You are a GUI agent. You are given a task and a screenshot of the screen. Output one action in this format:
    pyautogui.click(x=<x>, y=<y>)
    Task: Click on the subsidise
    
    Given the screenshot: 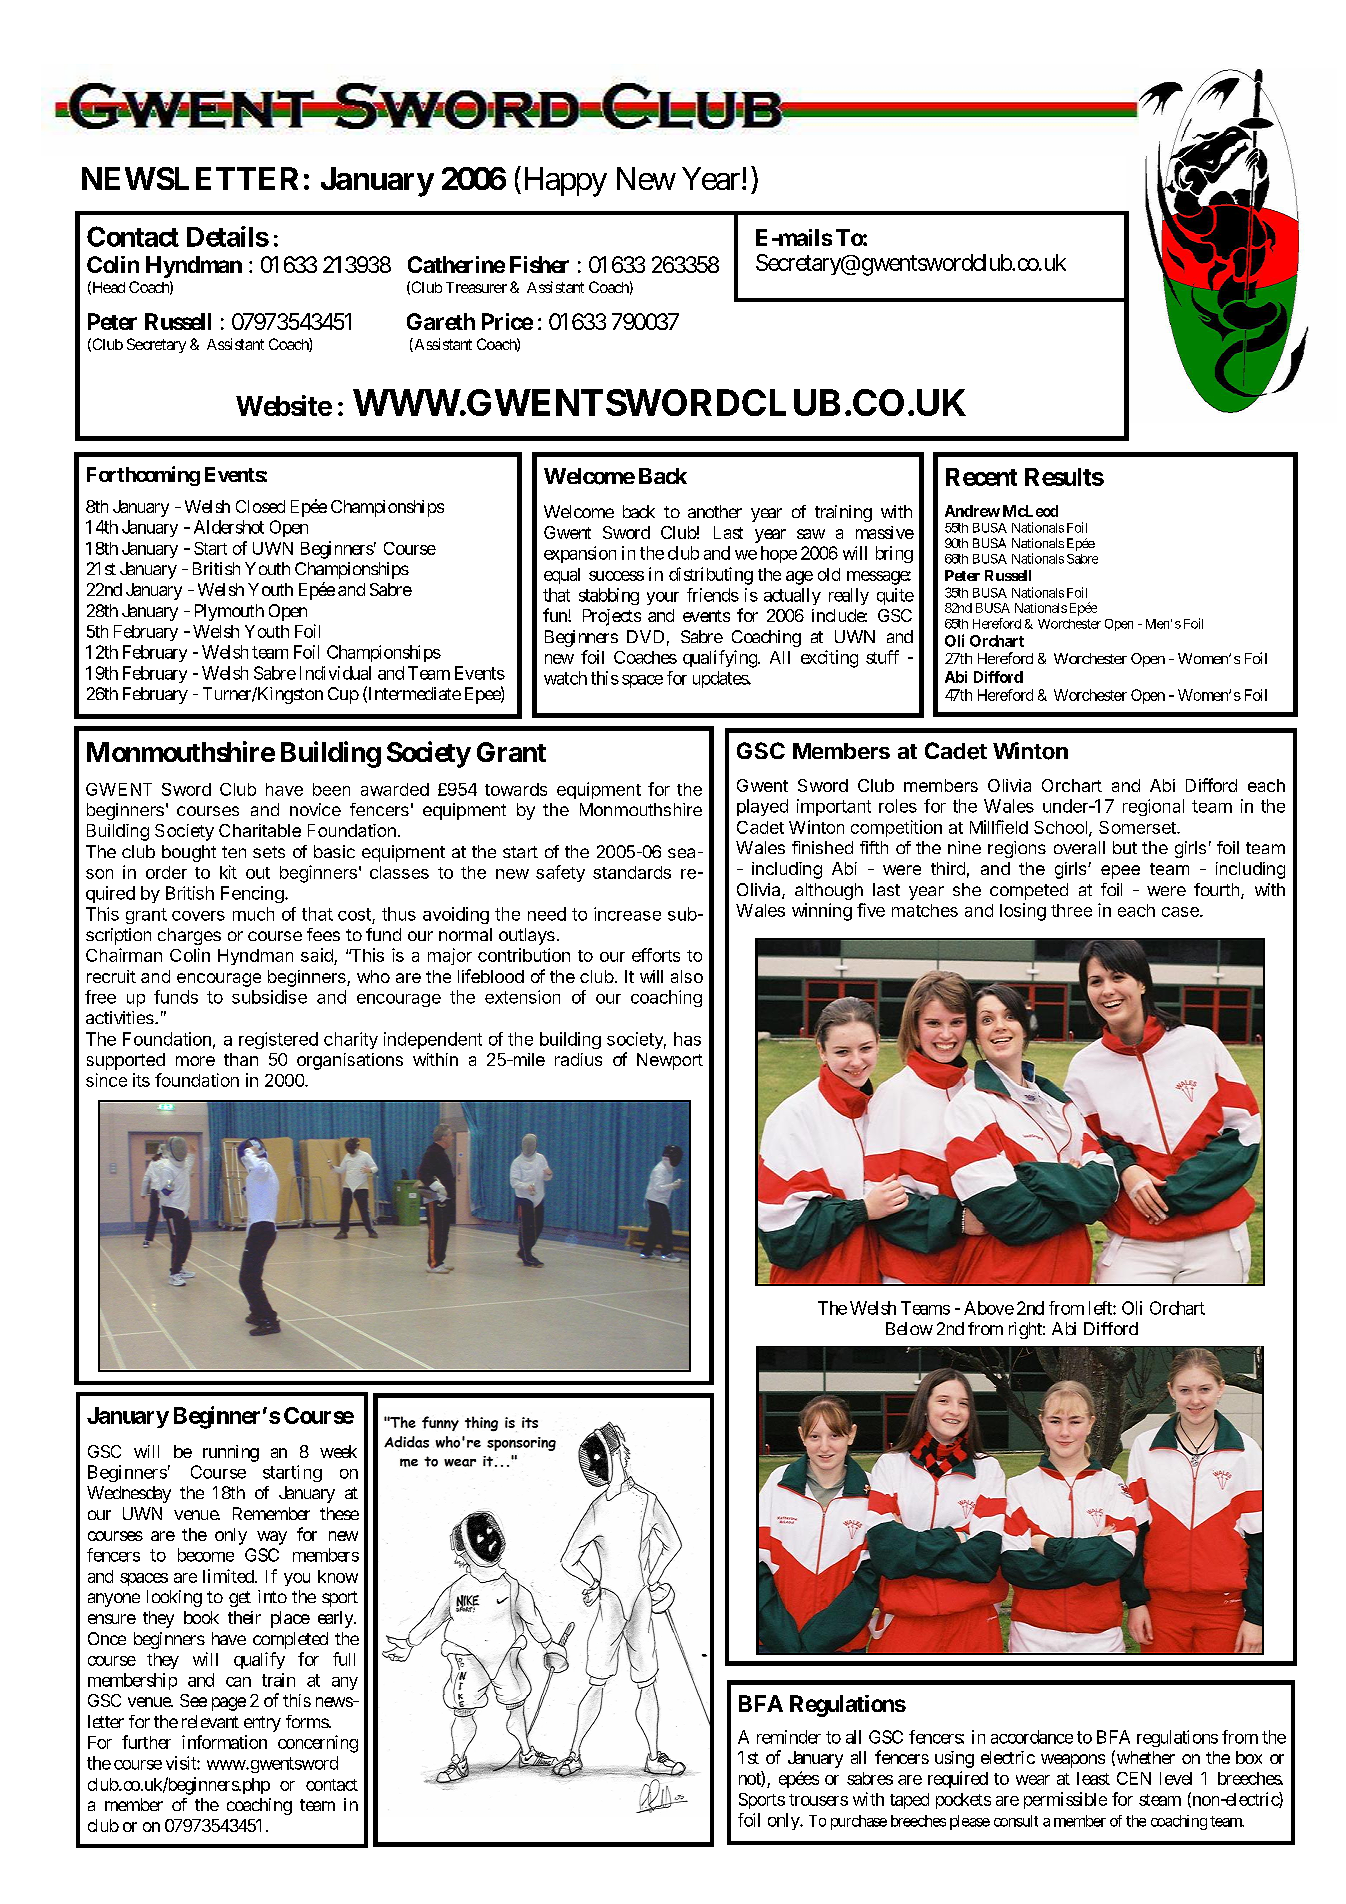 What is the action you would take?
    pyautogui.click(x=269, y=997)
